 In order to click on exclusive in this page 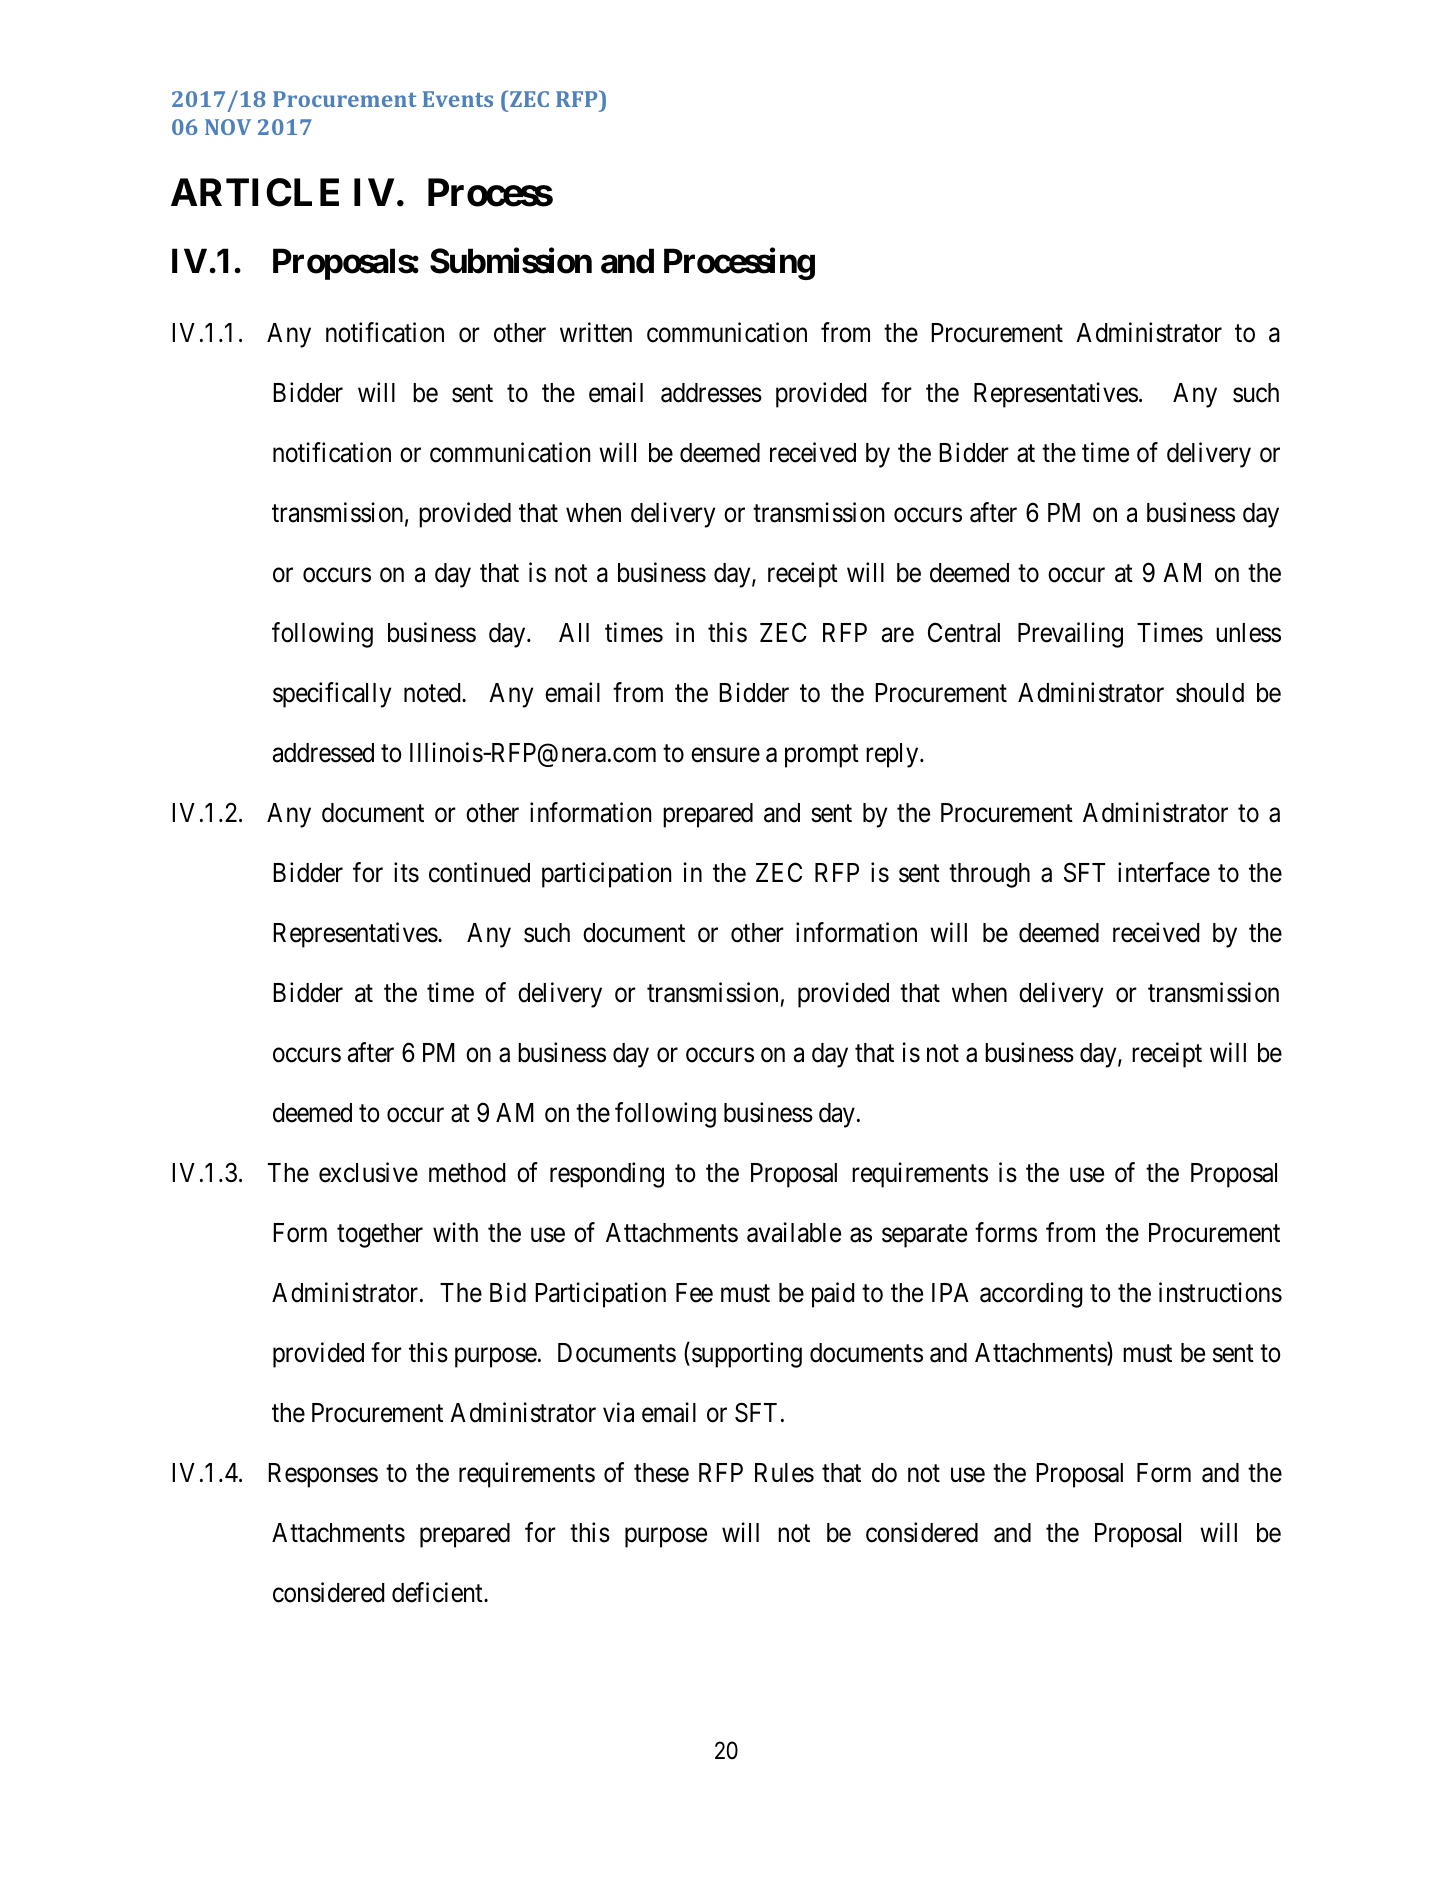, I will do `click(368, 1172)`.
